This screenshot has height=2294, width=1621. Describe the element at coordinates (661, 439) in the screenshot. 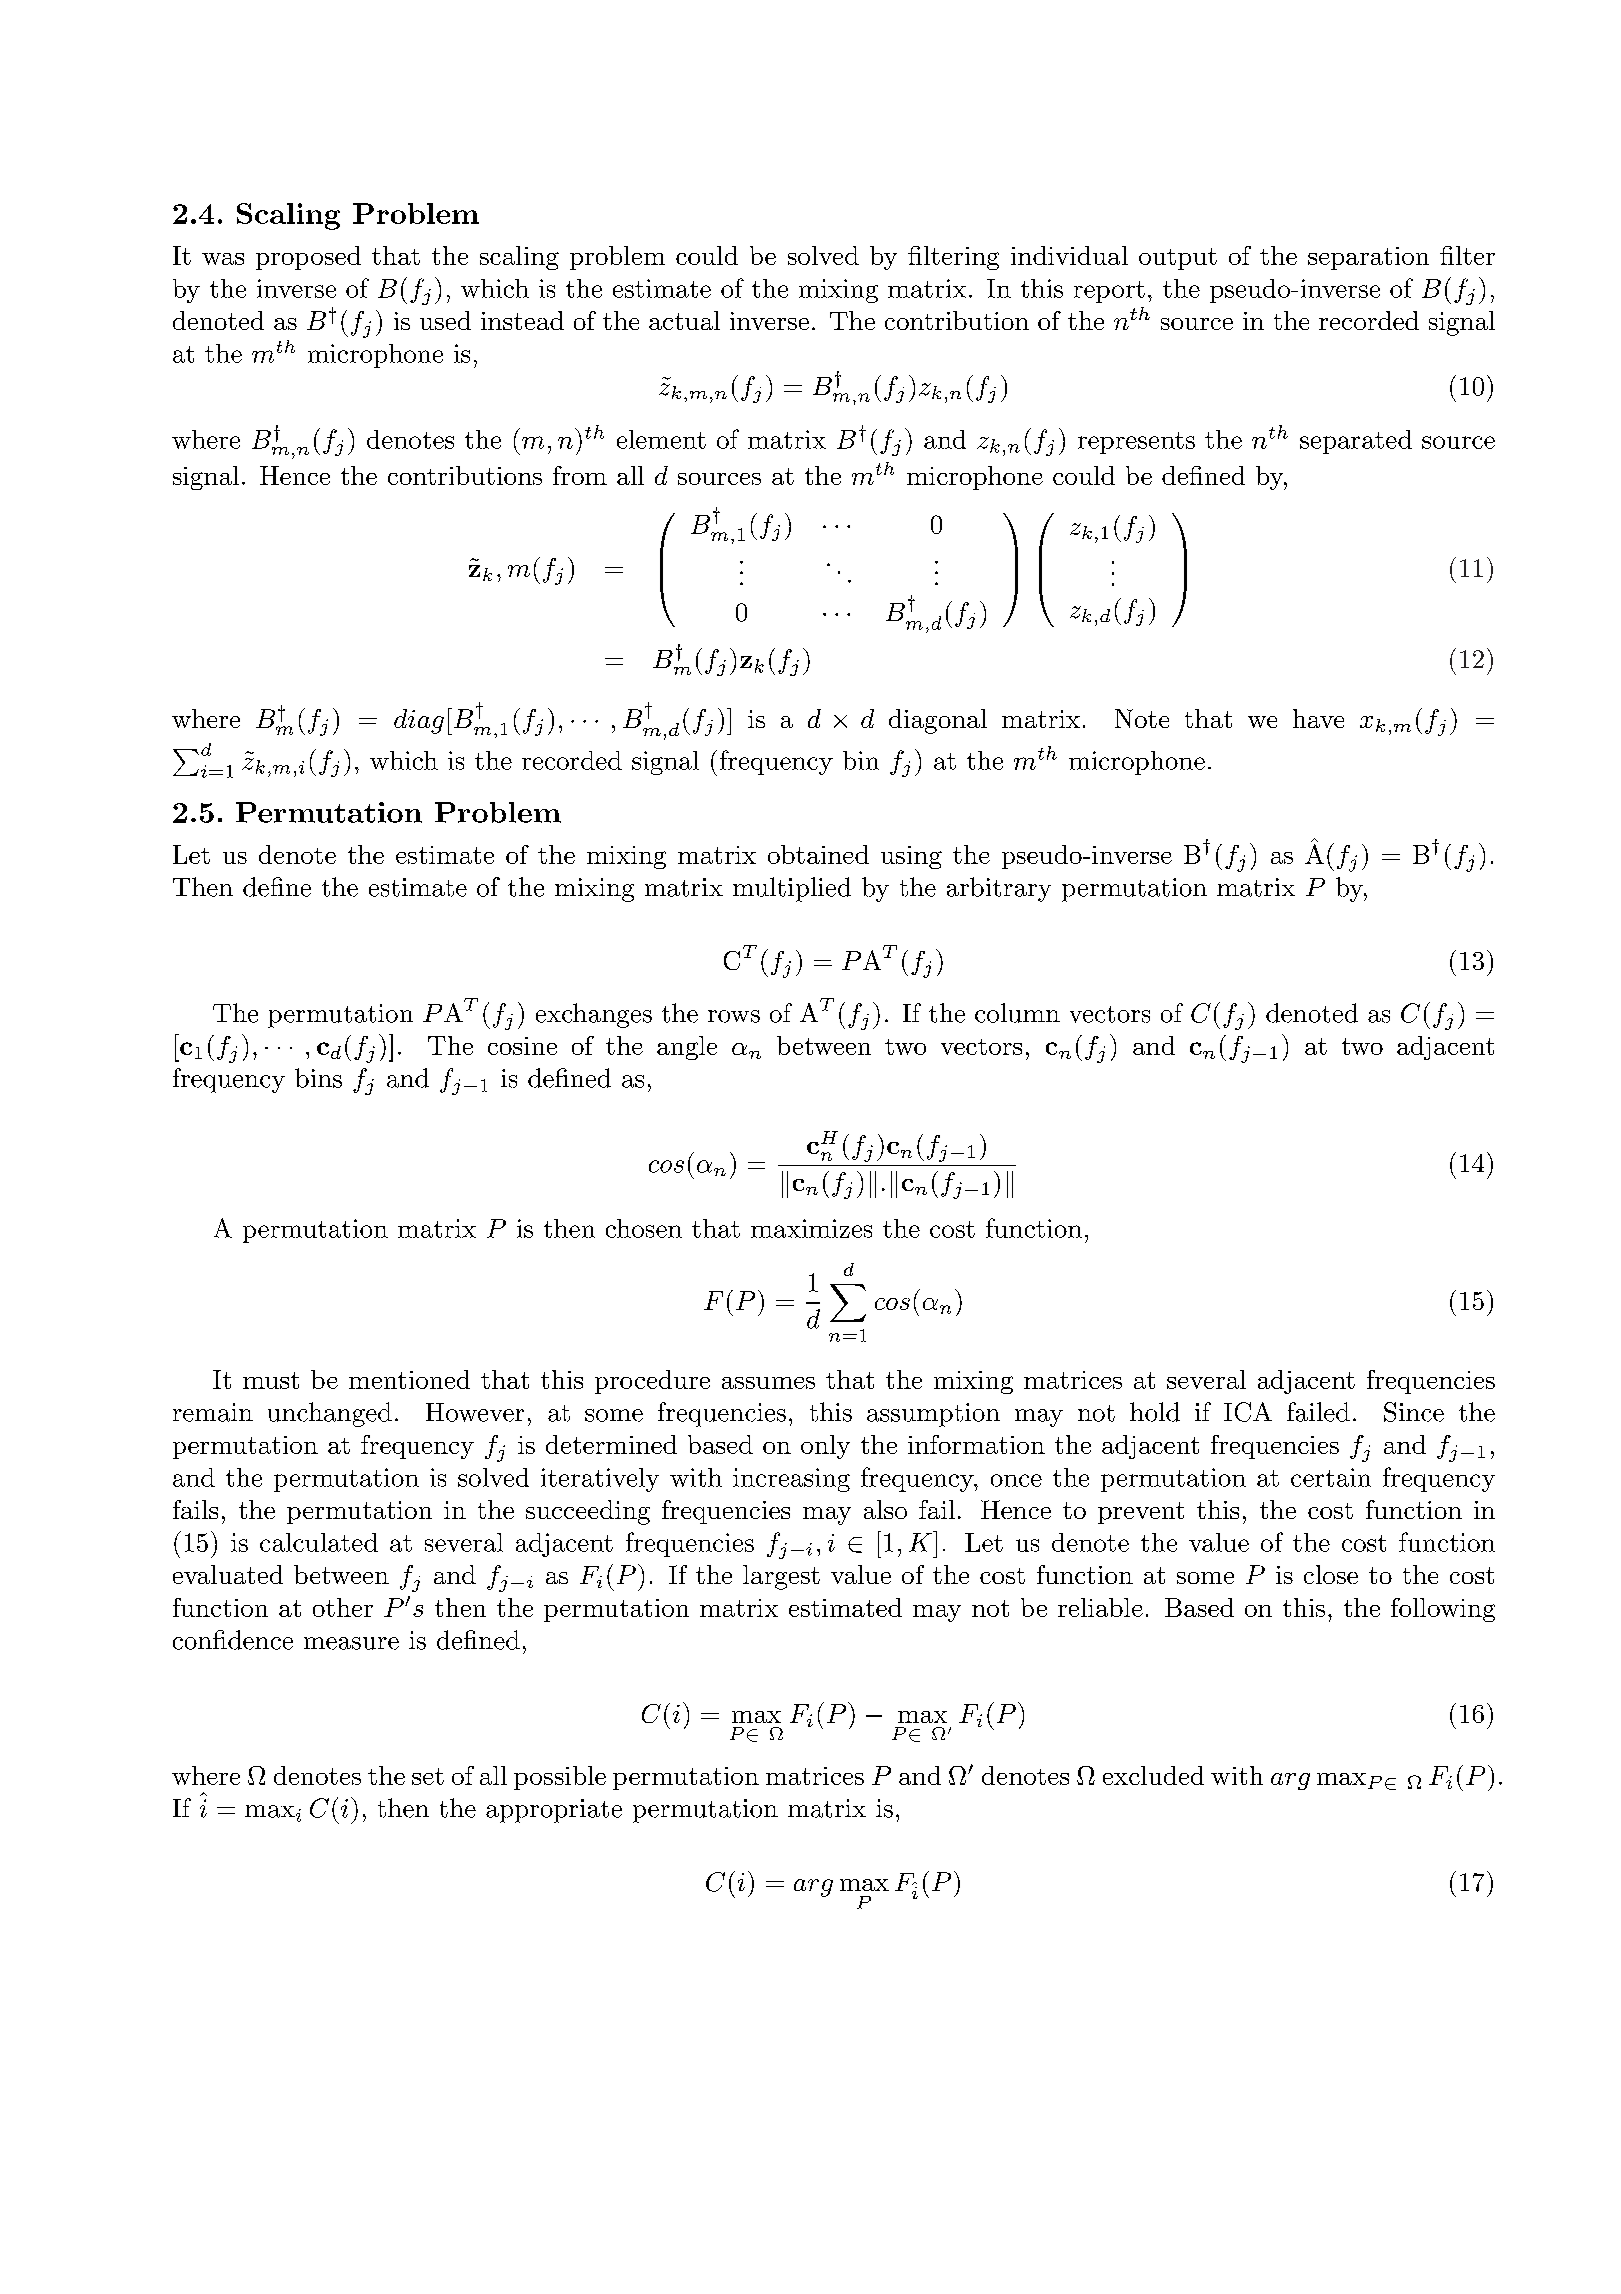

I see `element` at that location.
